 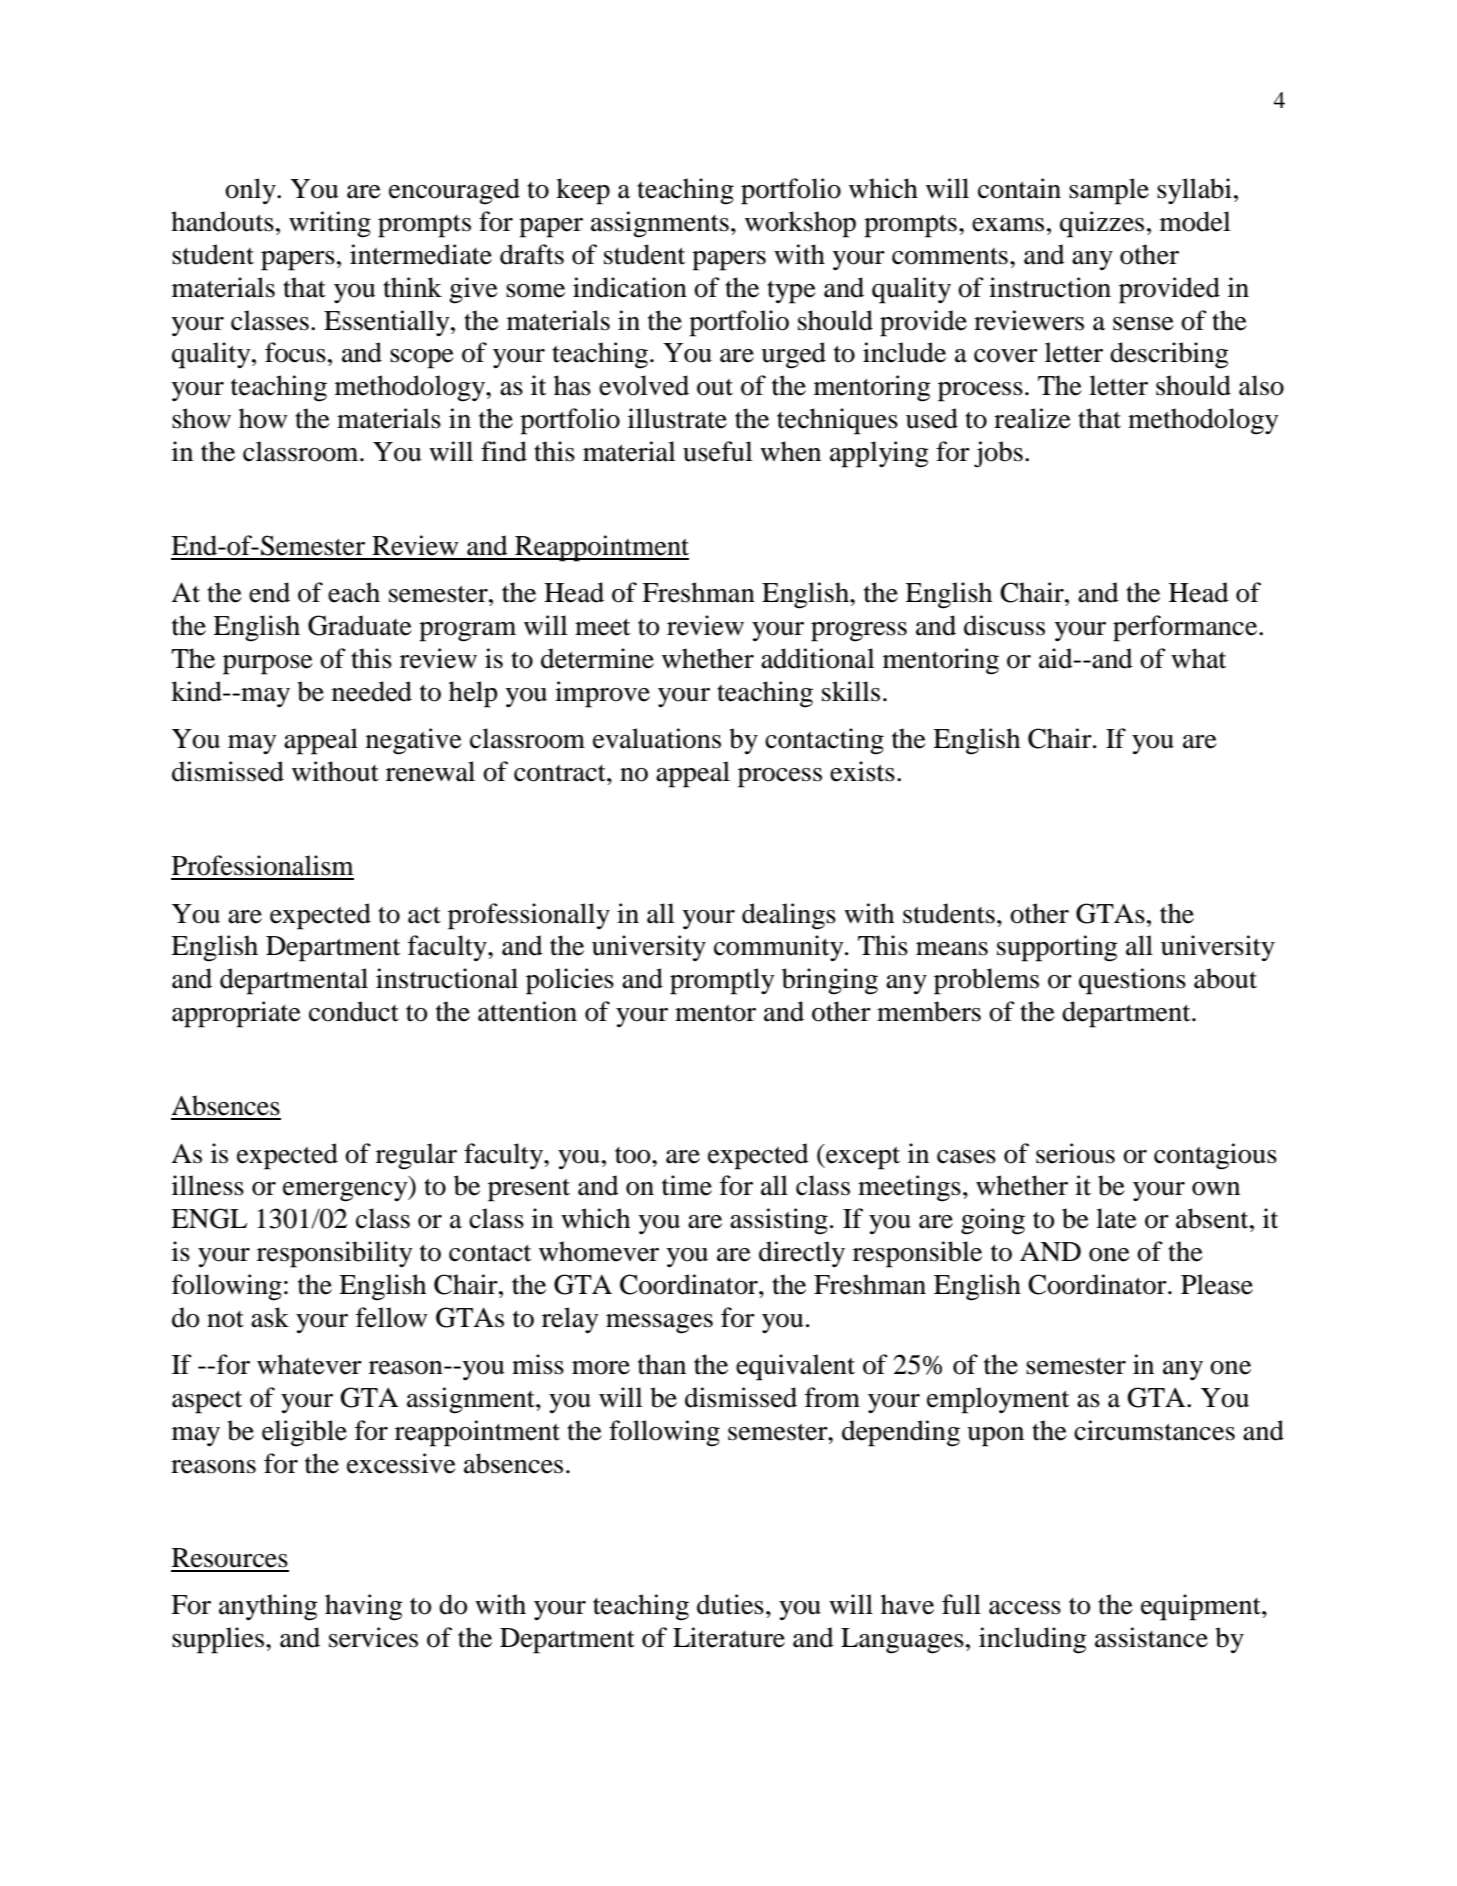 I want to click on having, so click(x=364, y=1607).
